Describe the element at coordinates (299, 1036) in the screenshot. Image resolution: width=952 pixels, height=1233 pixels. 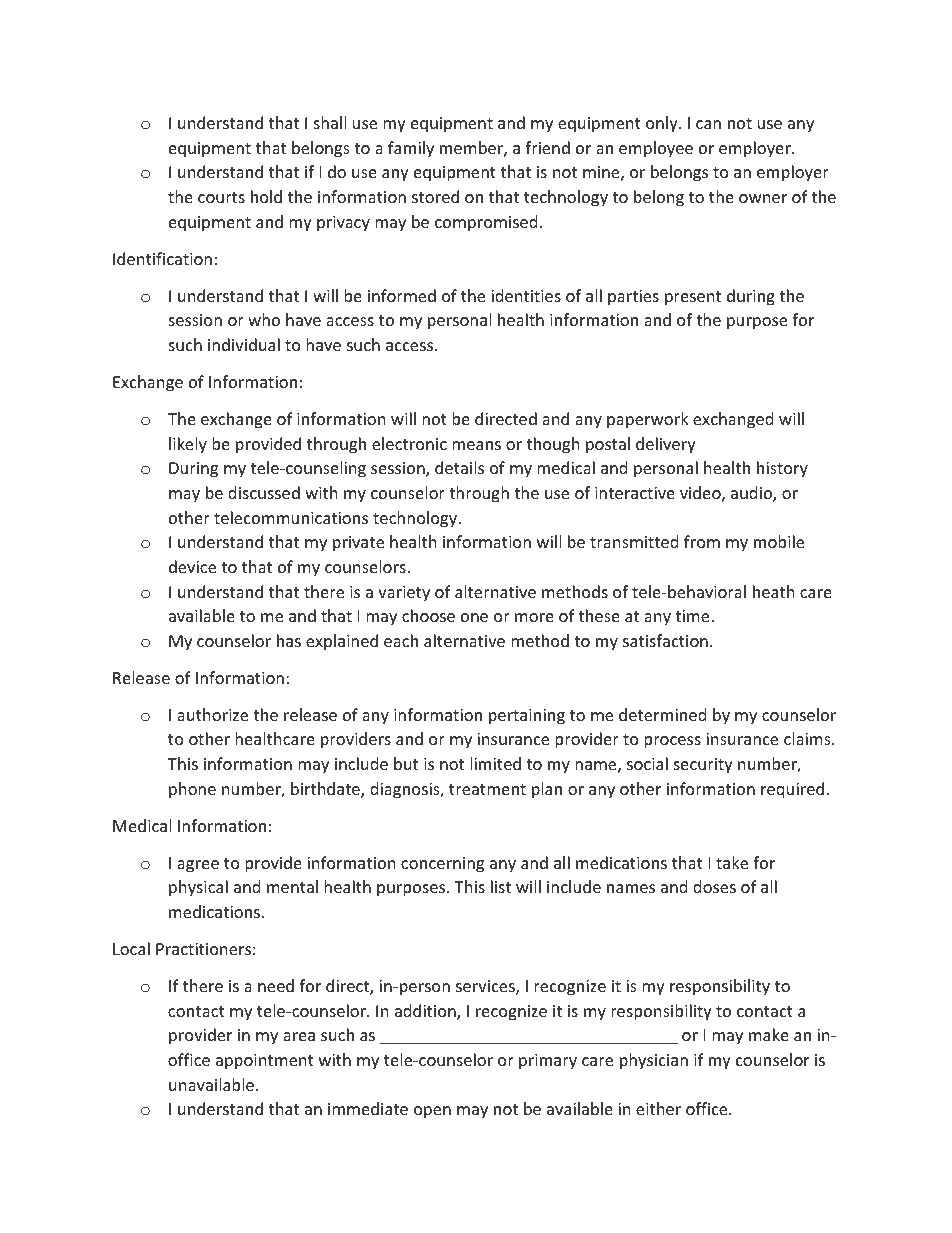
I see `area` at that location.
